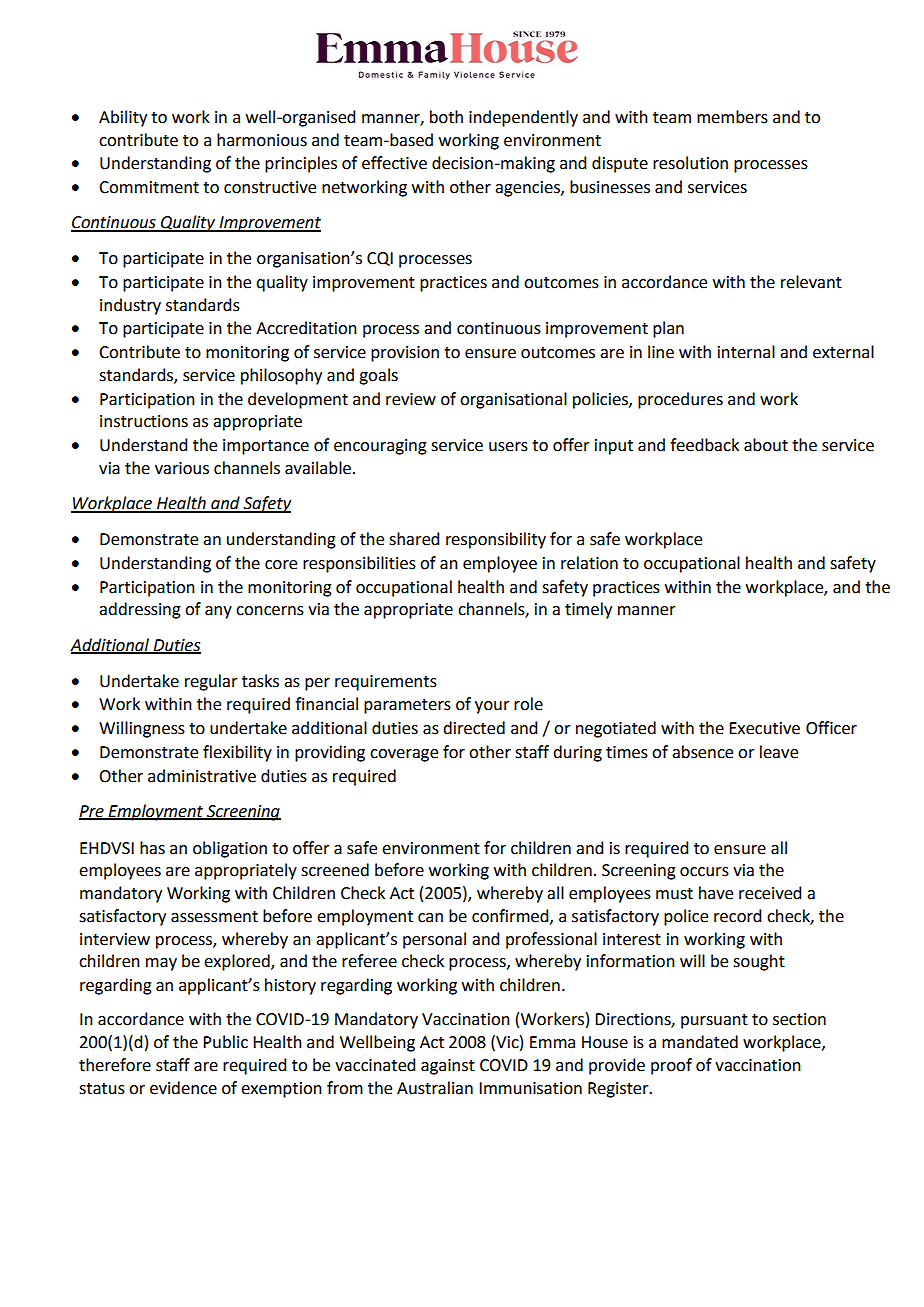 This screenshot has width=924, height=1307. What do you see at coordinates (411, 399) in the screenshot?
I see `review` at bounding box center [411, 399].
